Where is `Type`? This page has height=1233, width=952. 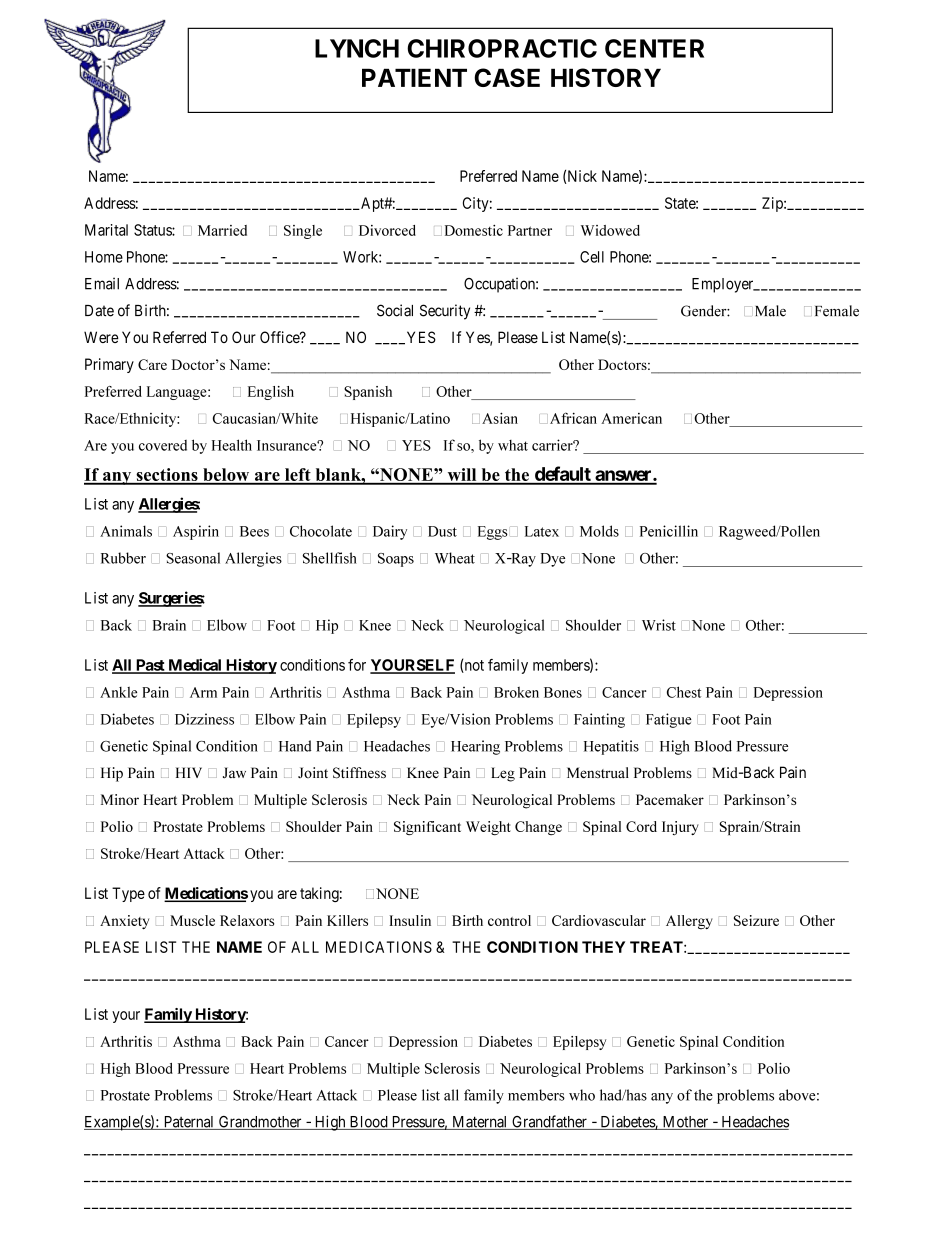 Type is located at coordinates (128, 894).
